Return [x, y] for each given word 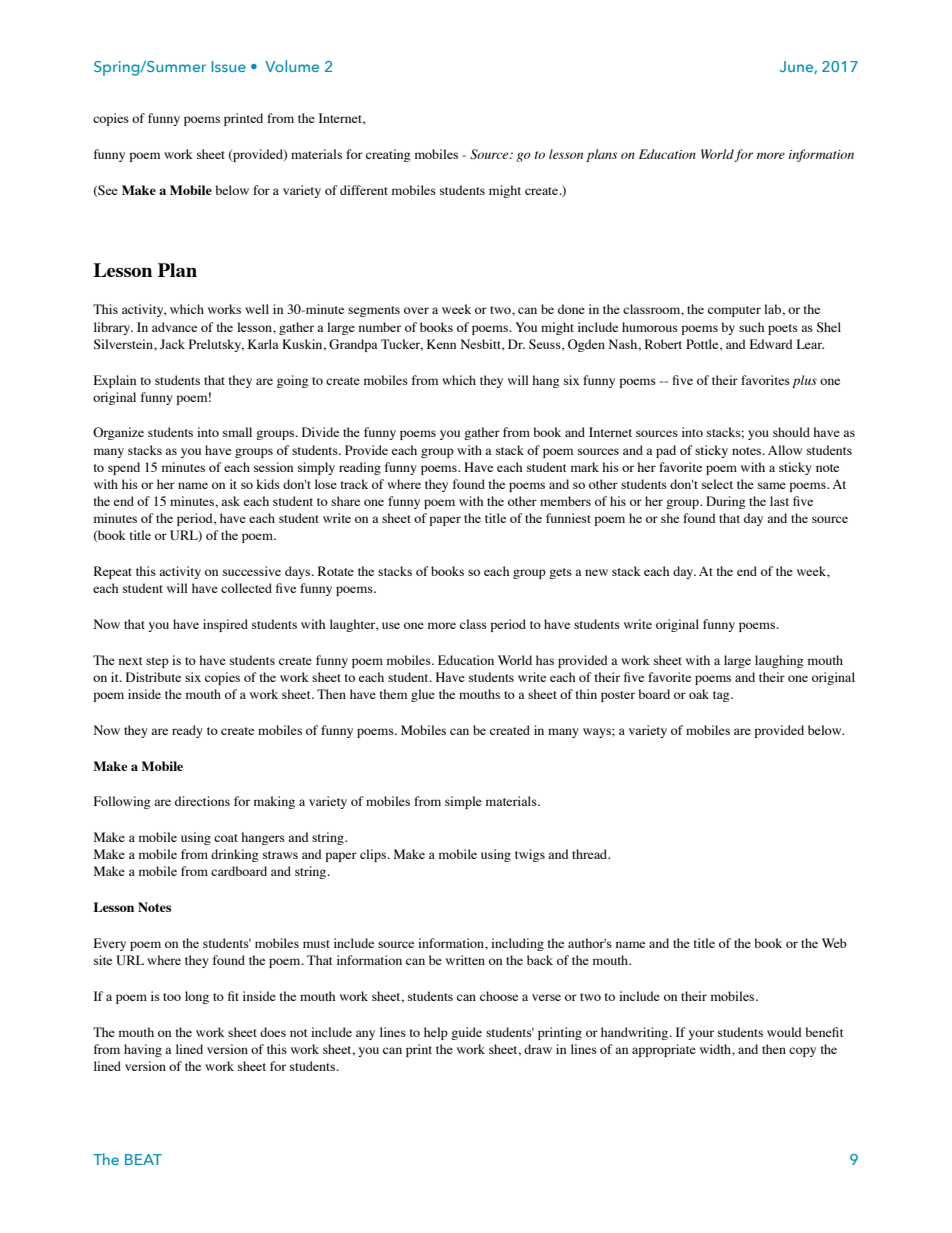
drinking [234, 855]
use [391, 625]
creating [388, 155]
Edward [771, 344]
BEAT [143, 1159]
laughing [779, 661]
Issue [228, 66]
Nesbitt [482, 345]
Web [834, 943]
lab [773, 309]
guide [466, 1033]
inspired [225, 625]
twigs [530, 855]
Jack [172, 344]
